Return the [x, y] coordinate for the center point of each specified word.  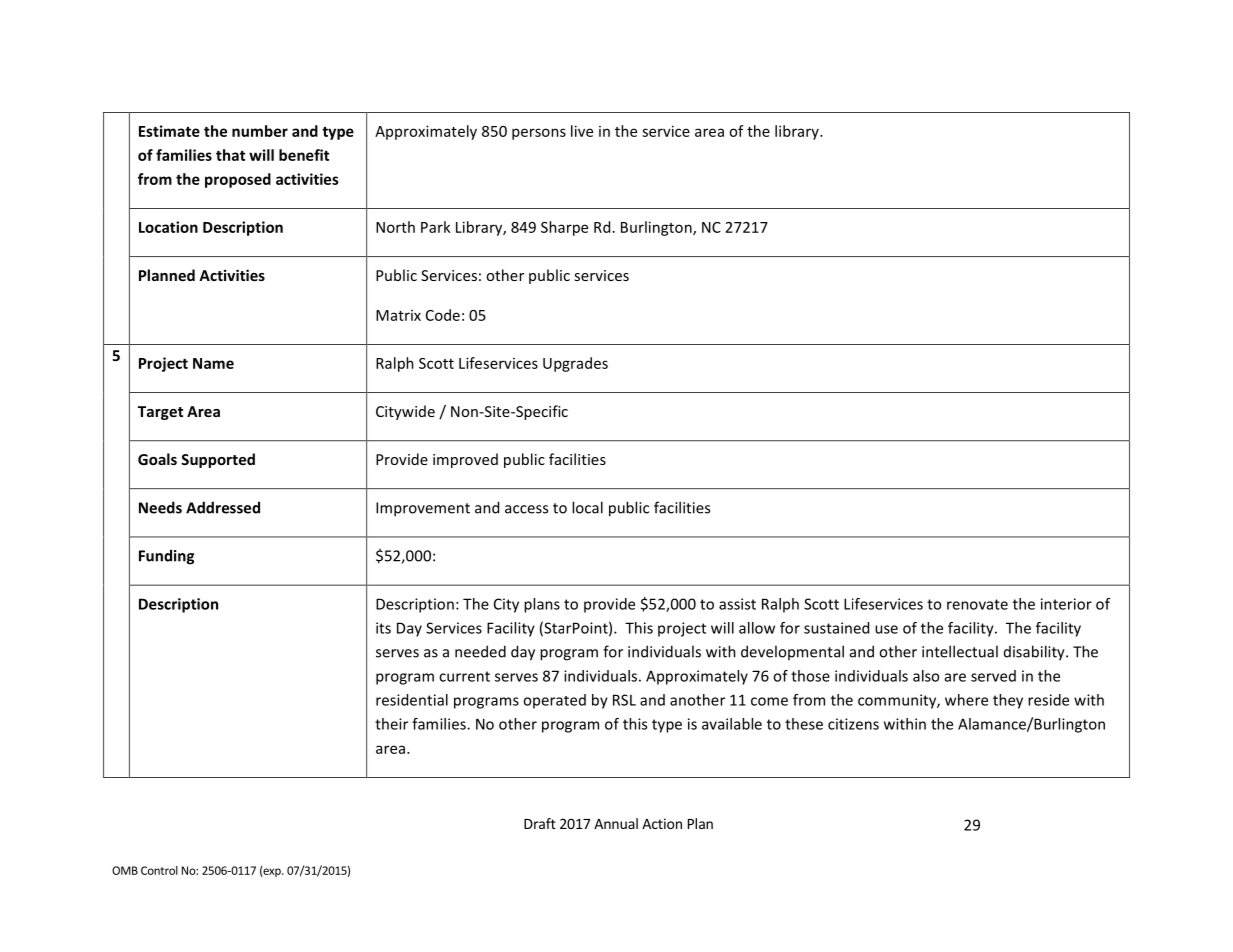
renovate [977, 604]
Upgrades [575, 364]
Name [213, 363]
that [230, 155]
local [587, 507]
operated [554, 701]
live [582, 131]
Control [159, 870]
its [383, 628]
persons [539, 134]
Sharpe [564, 228]
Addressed [223, 507]
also [926, 676]
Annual [616, 823]
